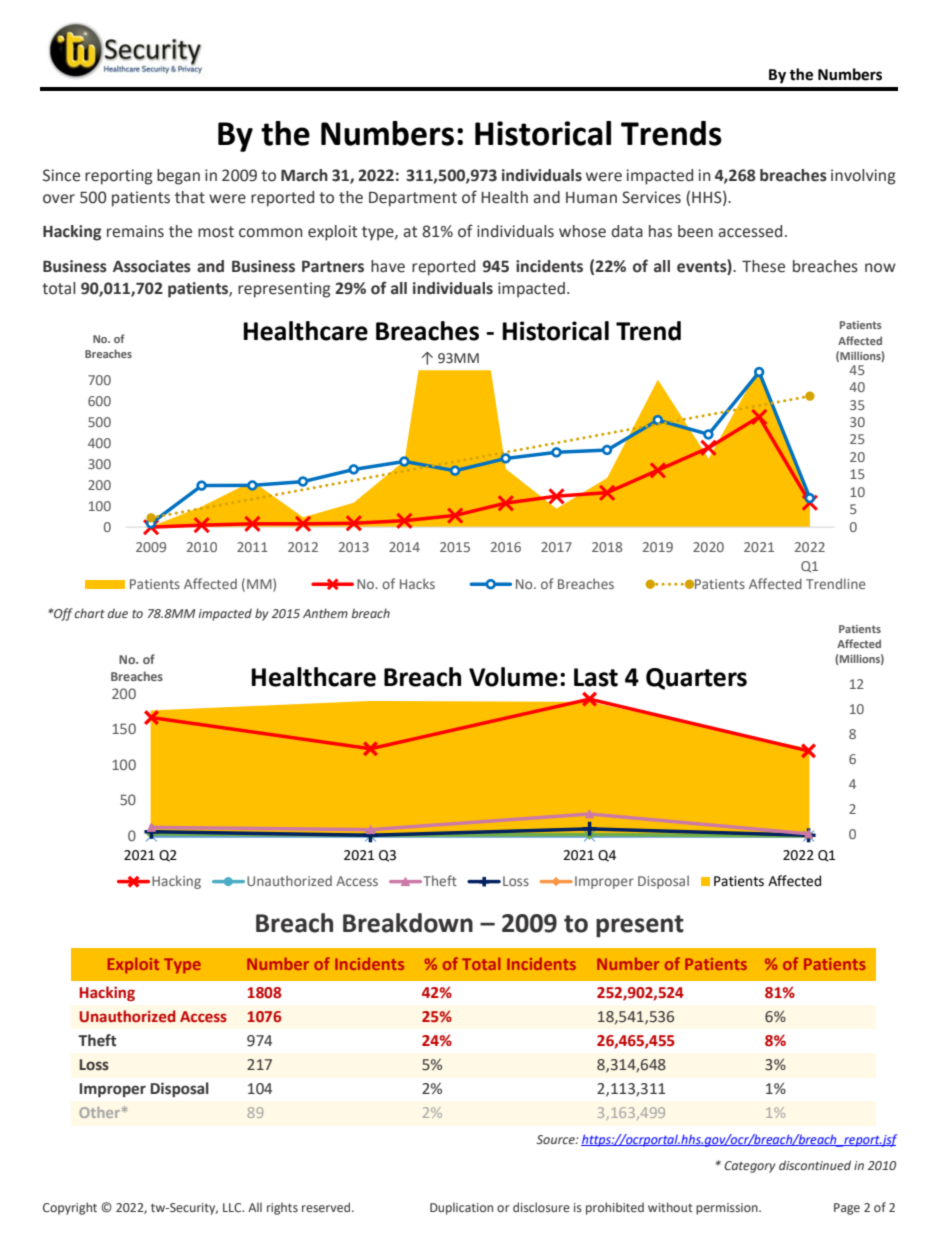  I want to click on Department, so click(413, 199).
